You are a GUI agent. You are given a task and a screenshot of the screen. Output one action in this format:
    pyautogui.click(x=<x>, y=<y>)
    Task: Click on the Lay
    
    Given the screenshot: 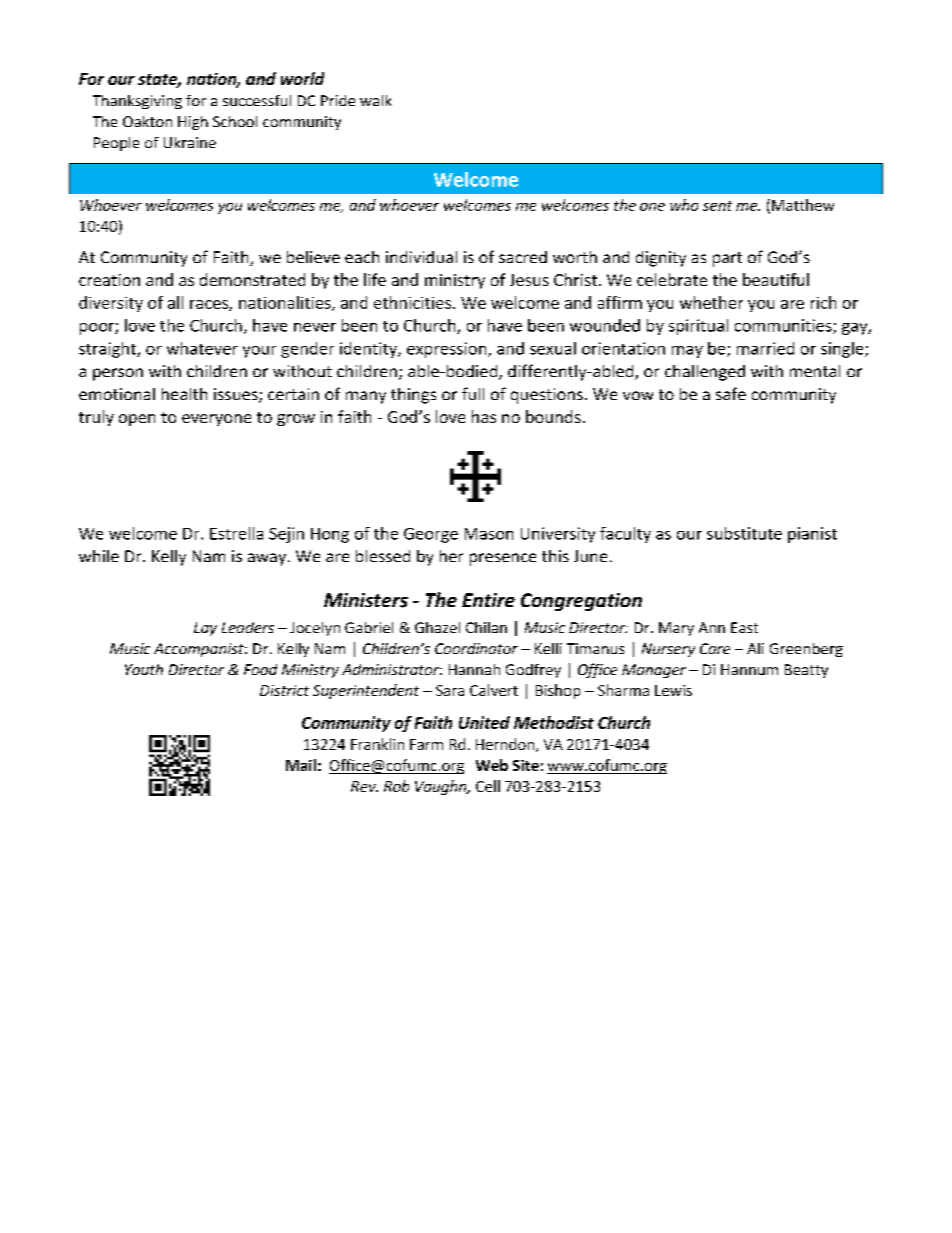 What is the action you would take?
    pyautogui.click(x=205, y=629)
